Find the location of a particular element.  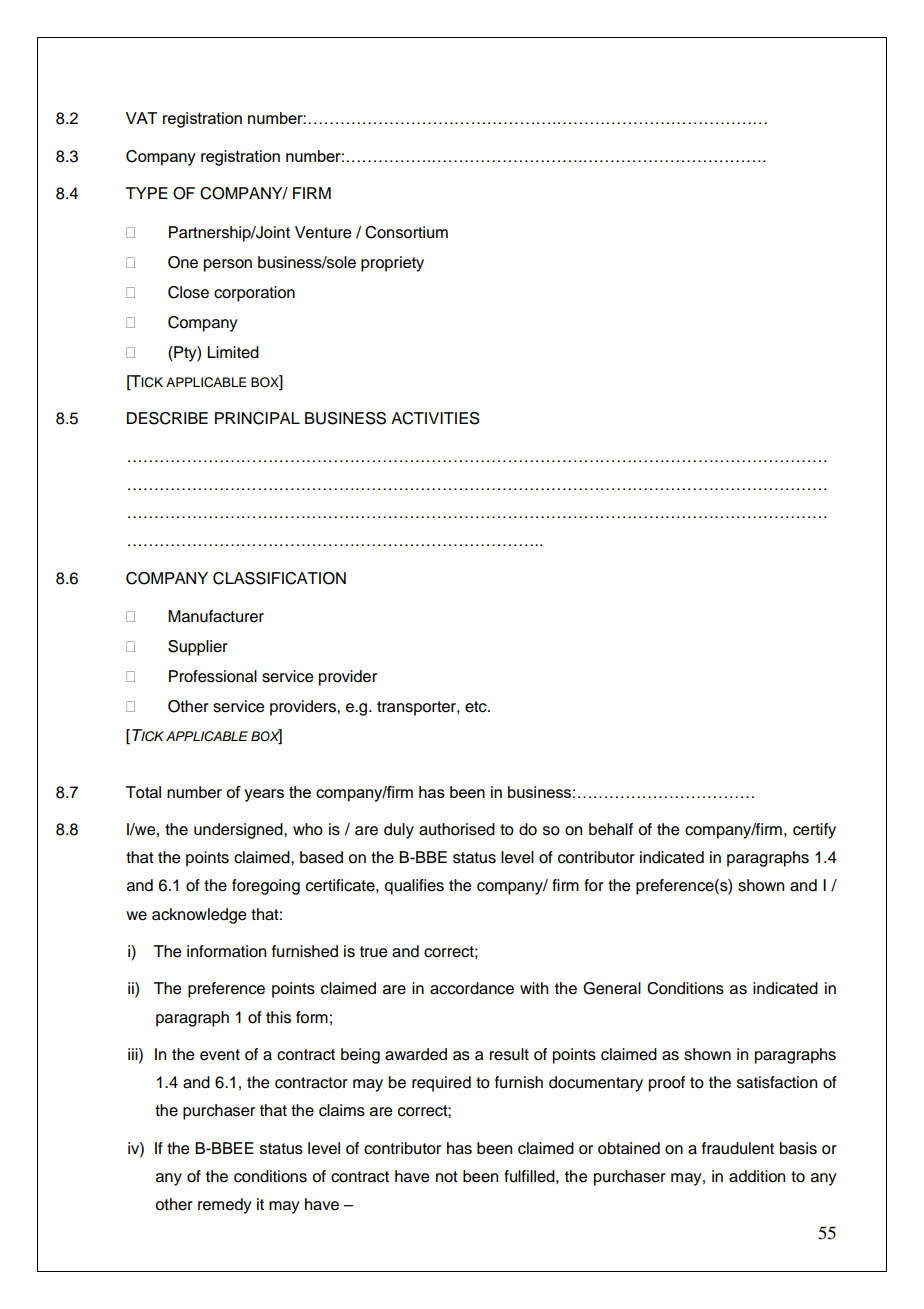

Professional is located at coordinates (213, 676).
